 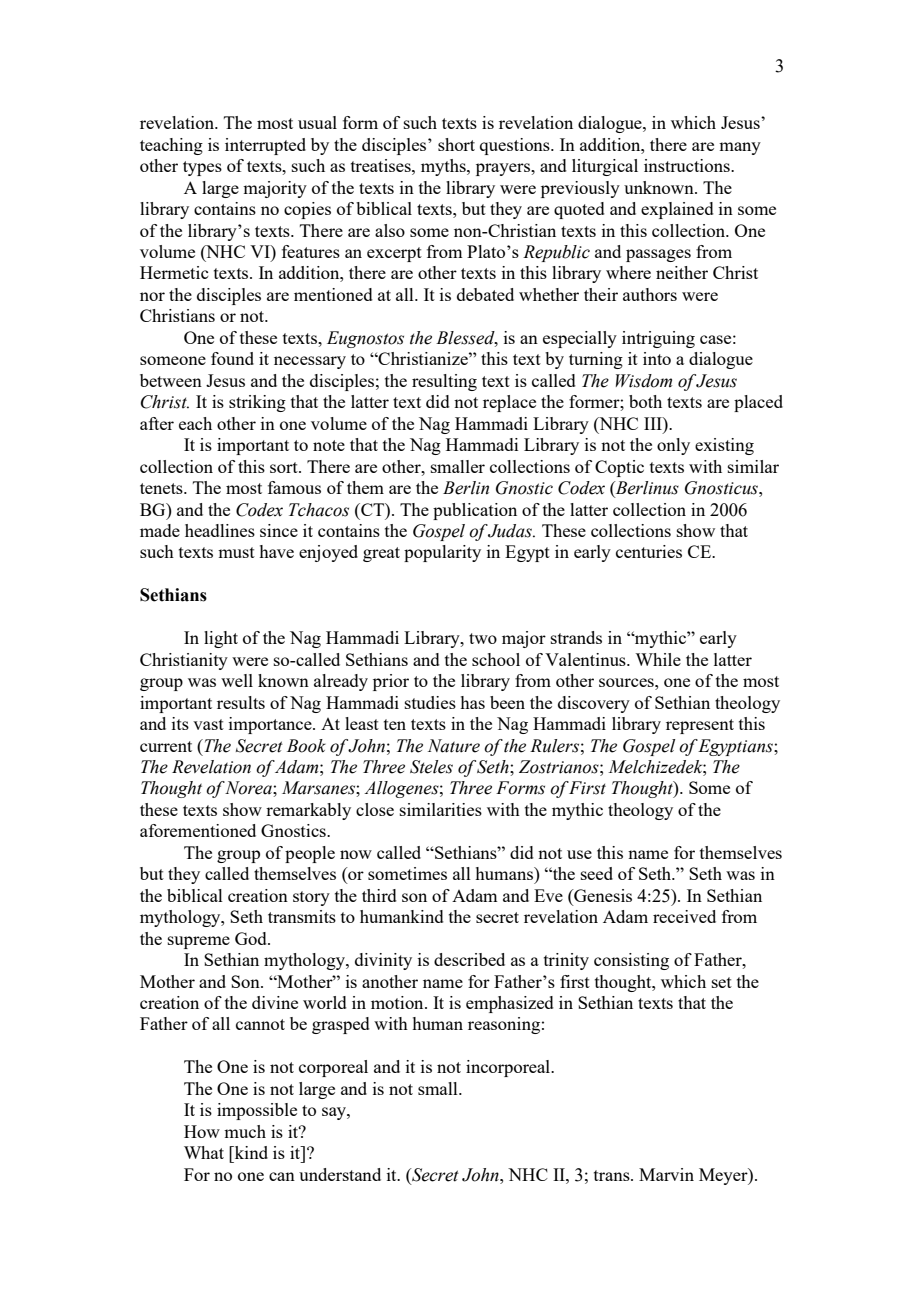 What do you see at coordinates (221, 639) in the page?
I see `light` at bounding box center [221, 639].
